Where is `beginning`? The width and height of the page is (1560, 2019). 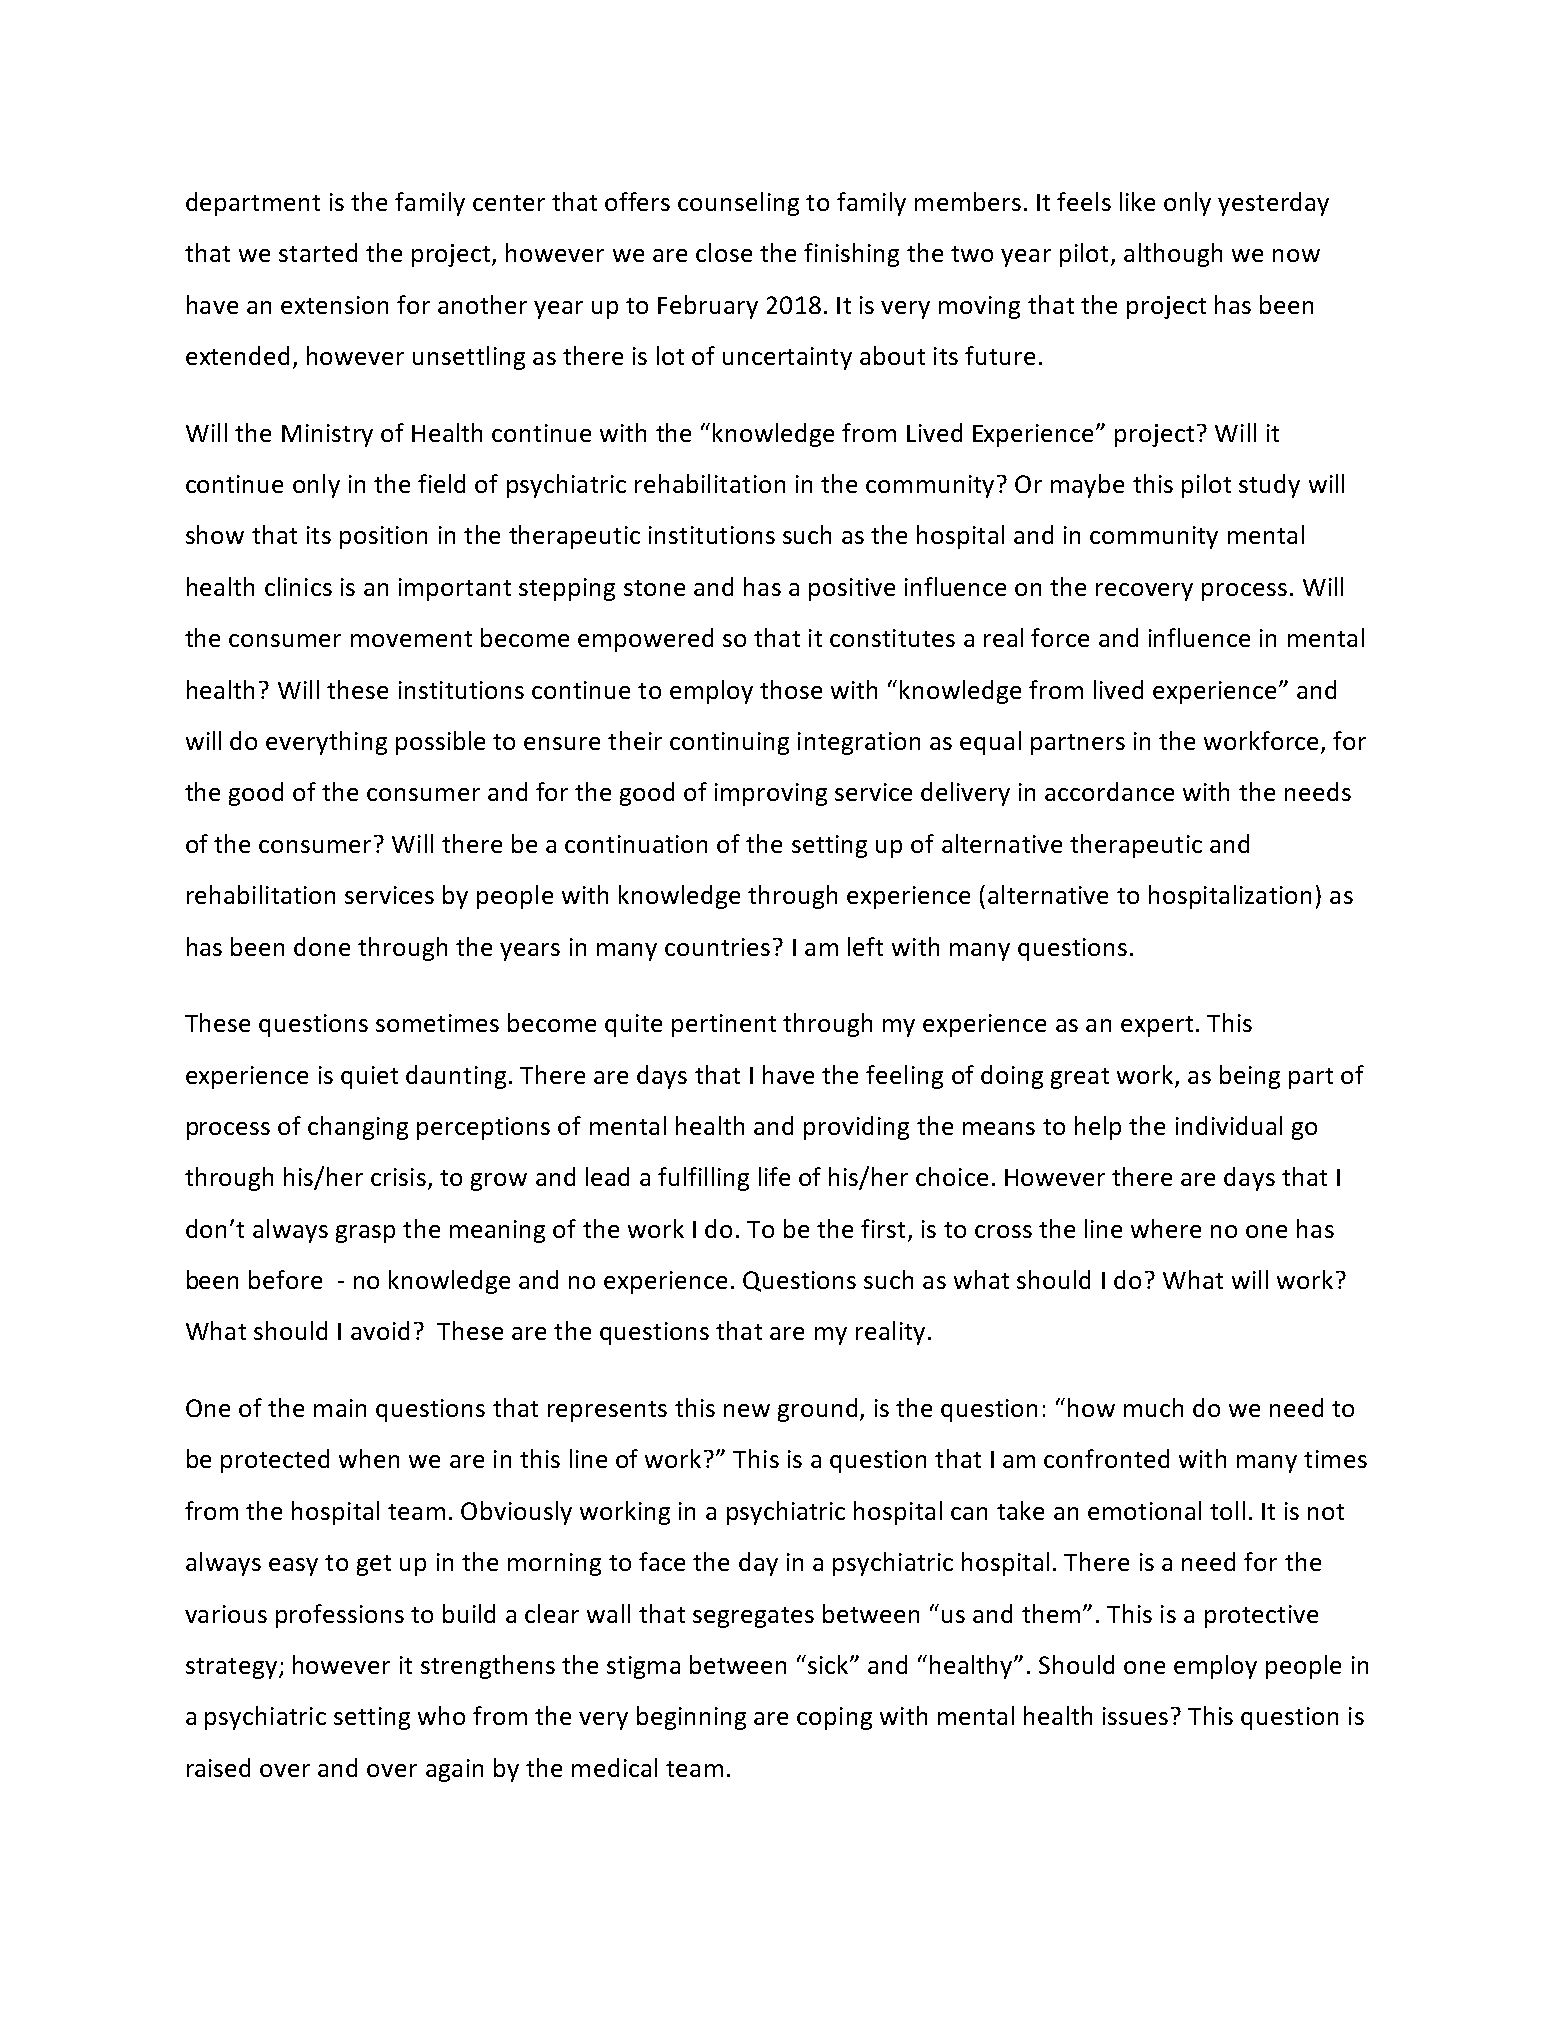
beginning is located at coordinates (691, 1718).
